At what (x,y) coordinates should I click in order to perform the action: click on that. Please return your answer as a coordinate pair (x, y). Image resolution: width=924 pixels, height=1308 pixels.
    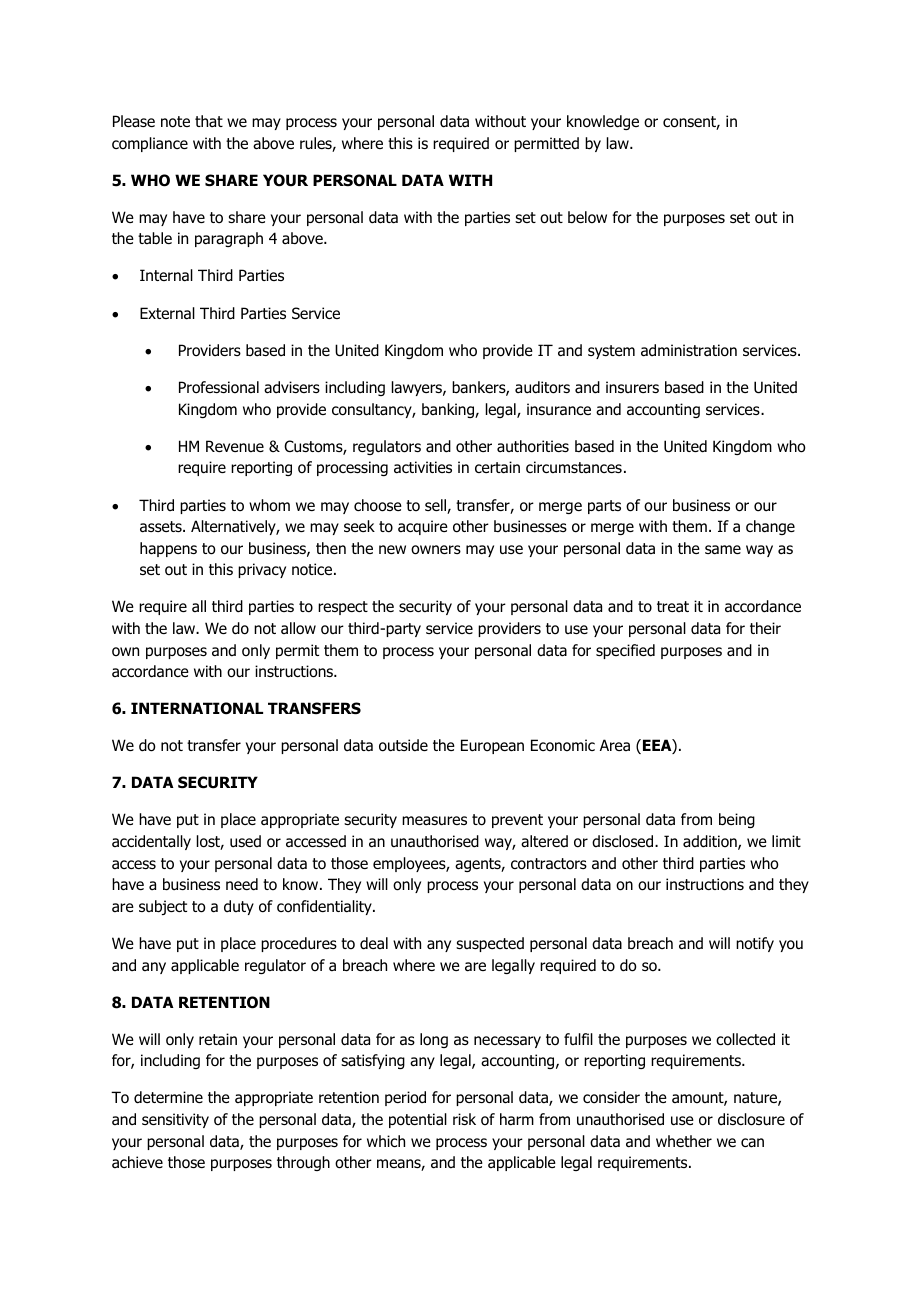
    Looking at the image, I should click on (209, 121).
